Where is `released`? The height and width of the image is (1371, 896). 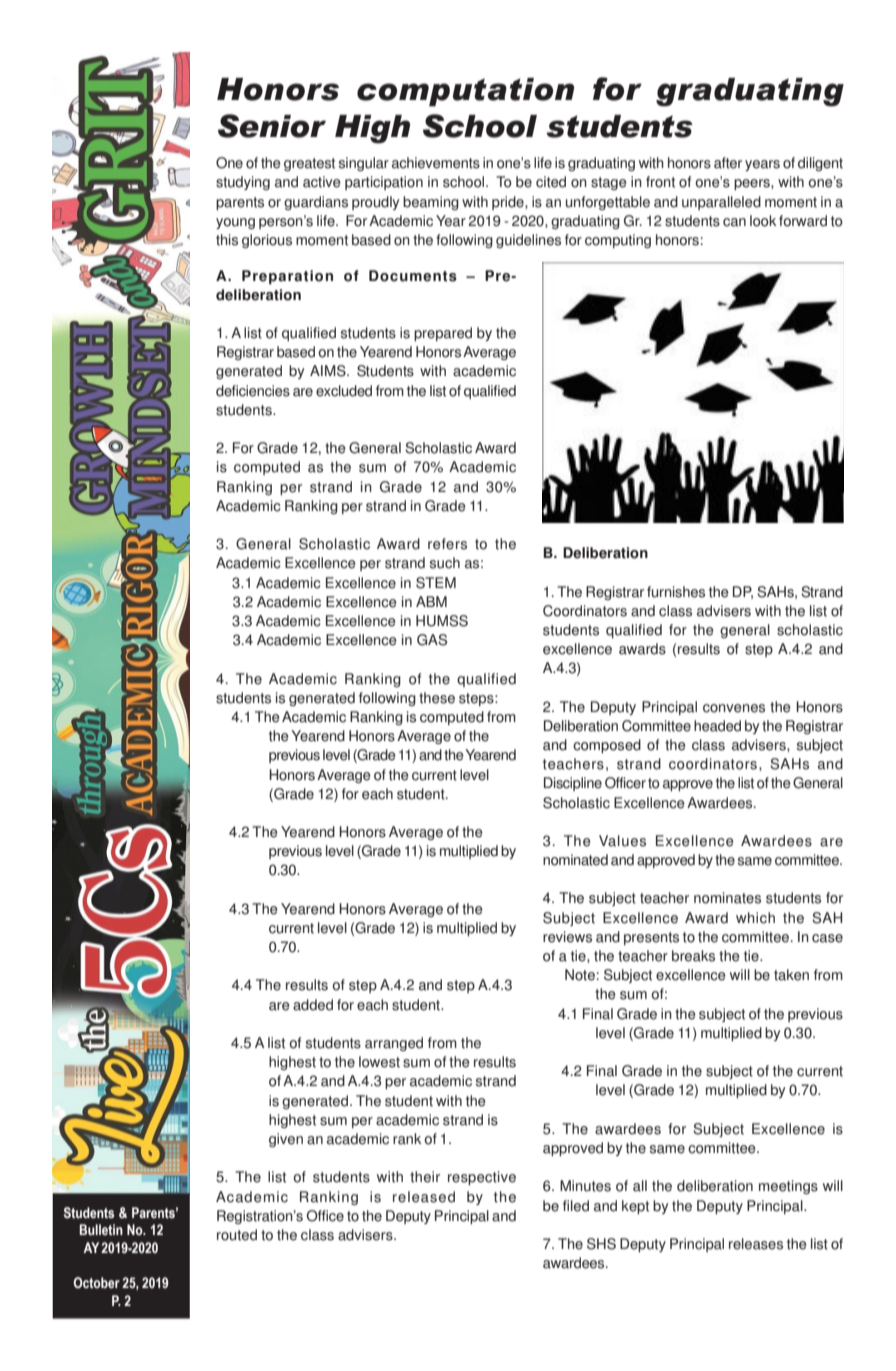 released is located at coordinates (424, 1197).
